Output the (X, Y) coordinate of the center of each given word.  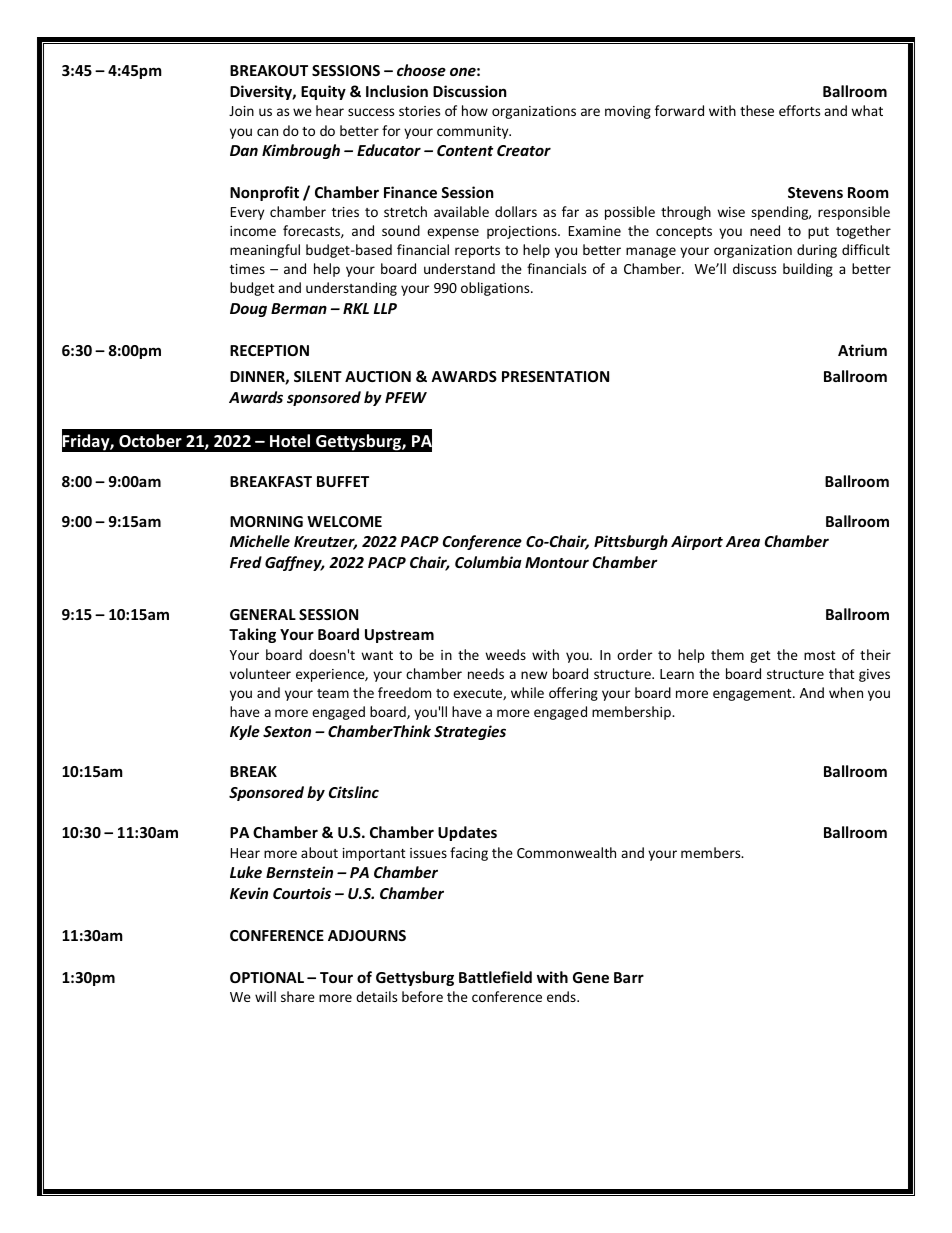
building (808, 270)
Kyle (245, 732)
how (475, 110)
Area (743, 541)
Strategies (470, 732)
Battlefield (495, 977)
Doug (248, 310)
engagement (753, 695)
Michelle (260, 541)
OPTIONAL (267, 977)
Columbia (488, 562)
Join (241, 111)
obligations (496, 289)
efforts (799, 110)
